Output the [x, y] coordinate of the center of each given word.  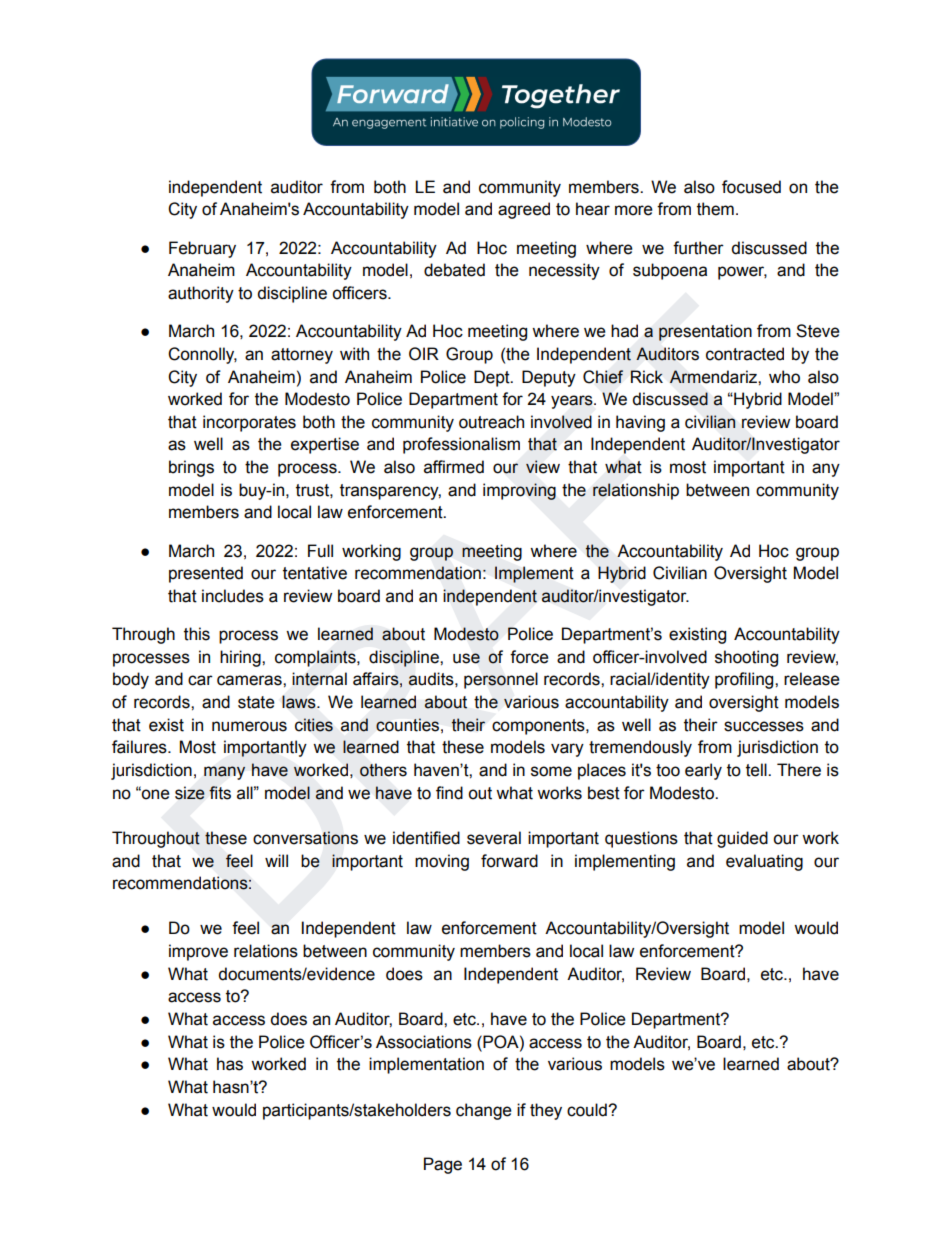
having [640, 423]
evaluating [764, 862]
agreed [524, 210]
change [484, 1111]
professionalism [461, 445]
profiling [745, 680]
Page [443, 1165]
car [200, 680]
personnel [501, 680]
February [202, 249]
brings [191, 468]
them [715, 209]
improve [198, 952]
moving [442, 862]
